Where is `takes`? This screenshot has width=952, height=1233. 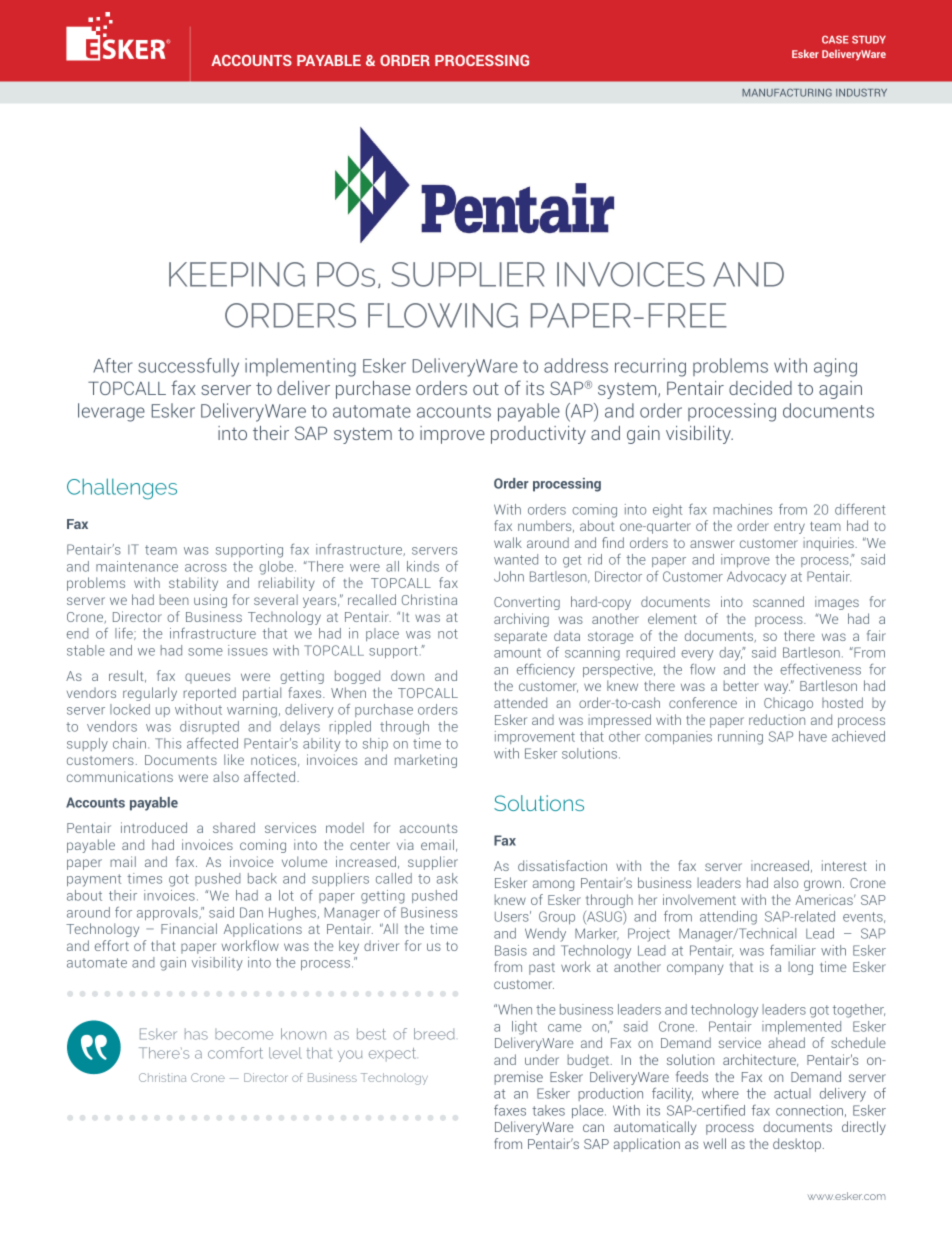
takes is located at coordinates (548, 1110).
